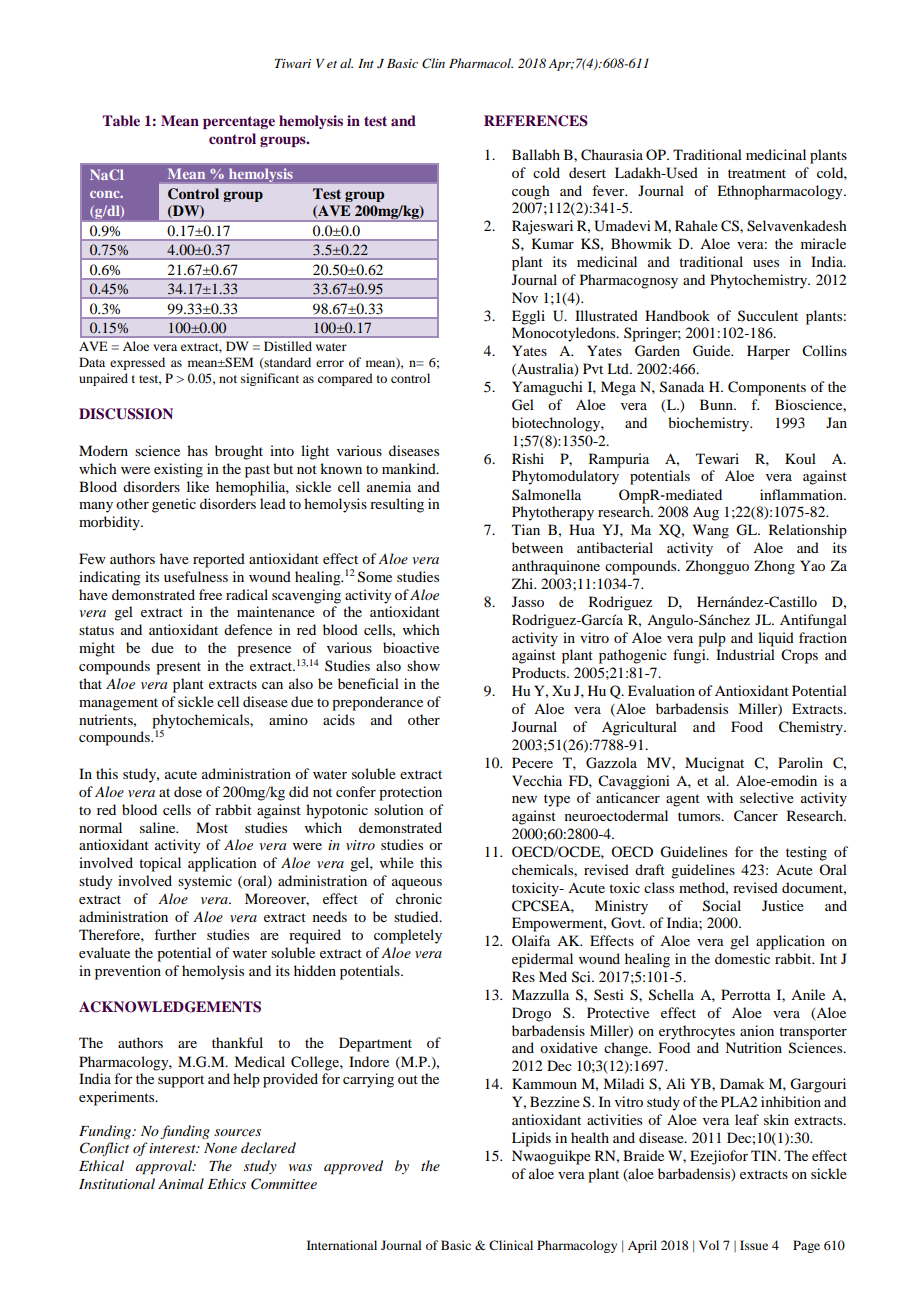 The height and width of the screenshot is (1308, 924). What do you see at coordinates (526, 529) in the screenshot?
I see `Tian` at bounding box center [526, 529].
